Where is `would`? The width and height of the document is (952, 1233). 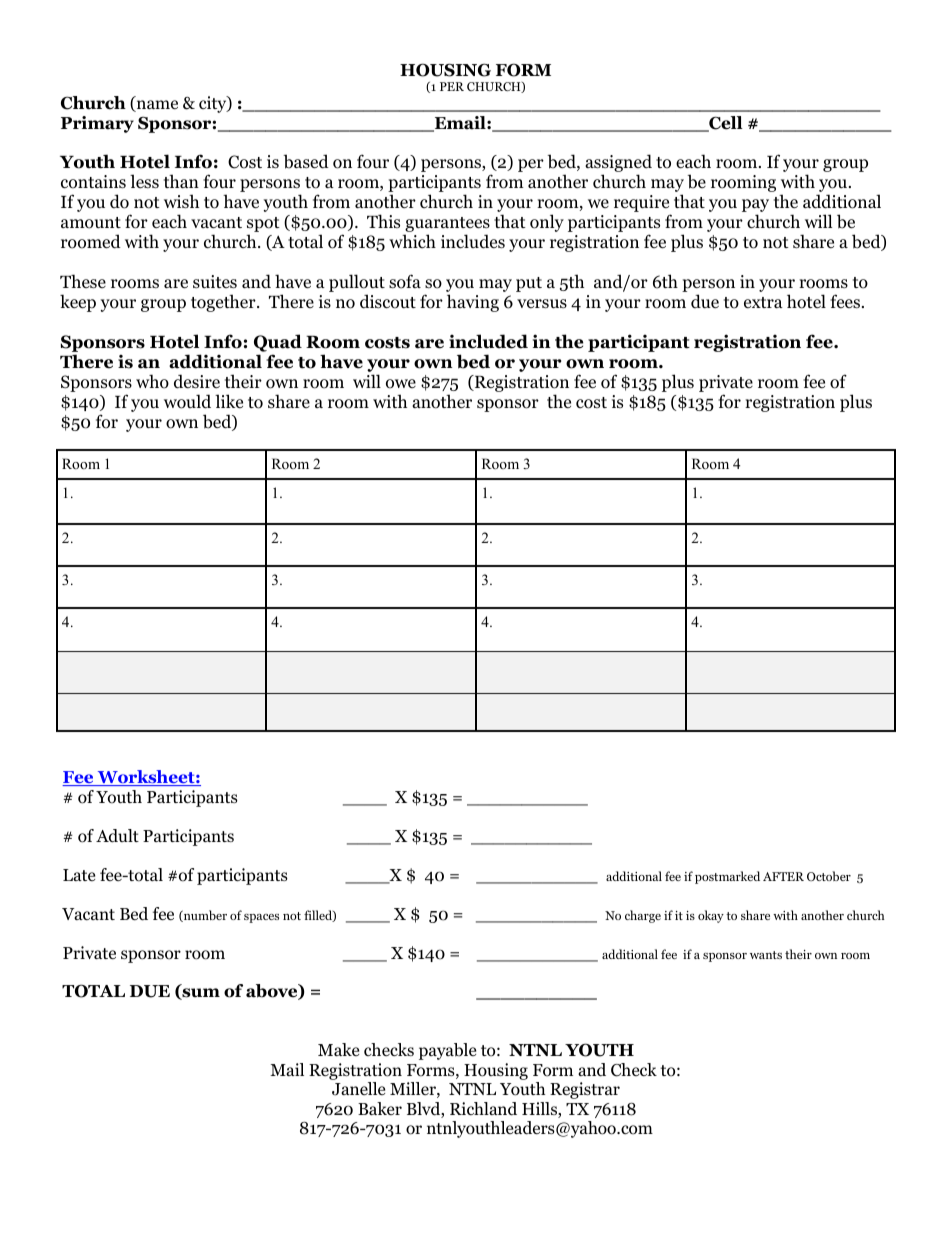
would is located at coordinates (187, 401).
